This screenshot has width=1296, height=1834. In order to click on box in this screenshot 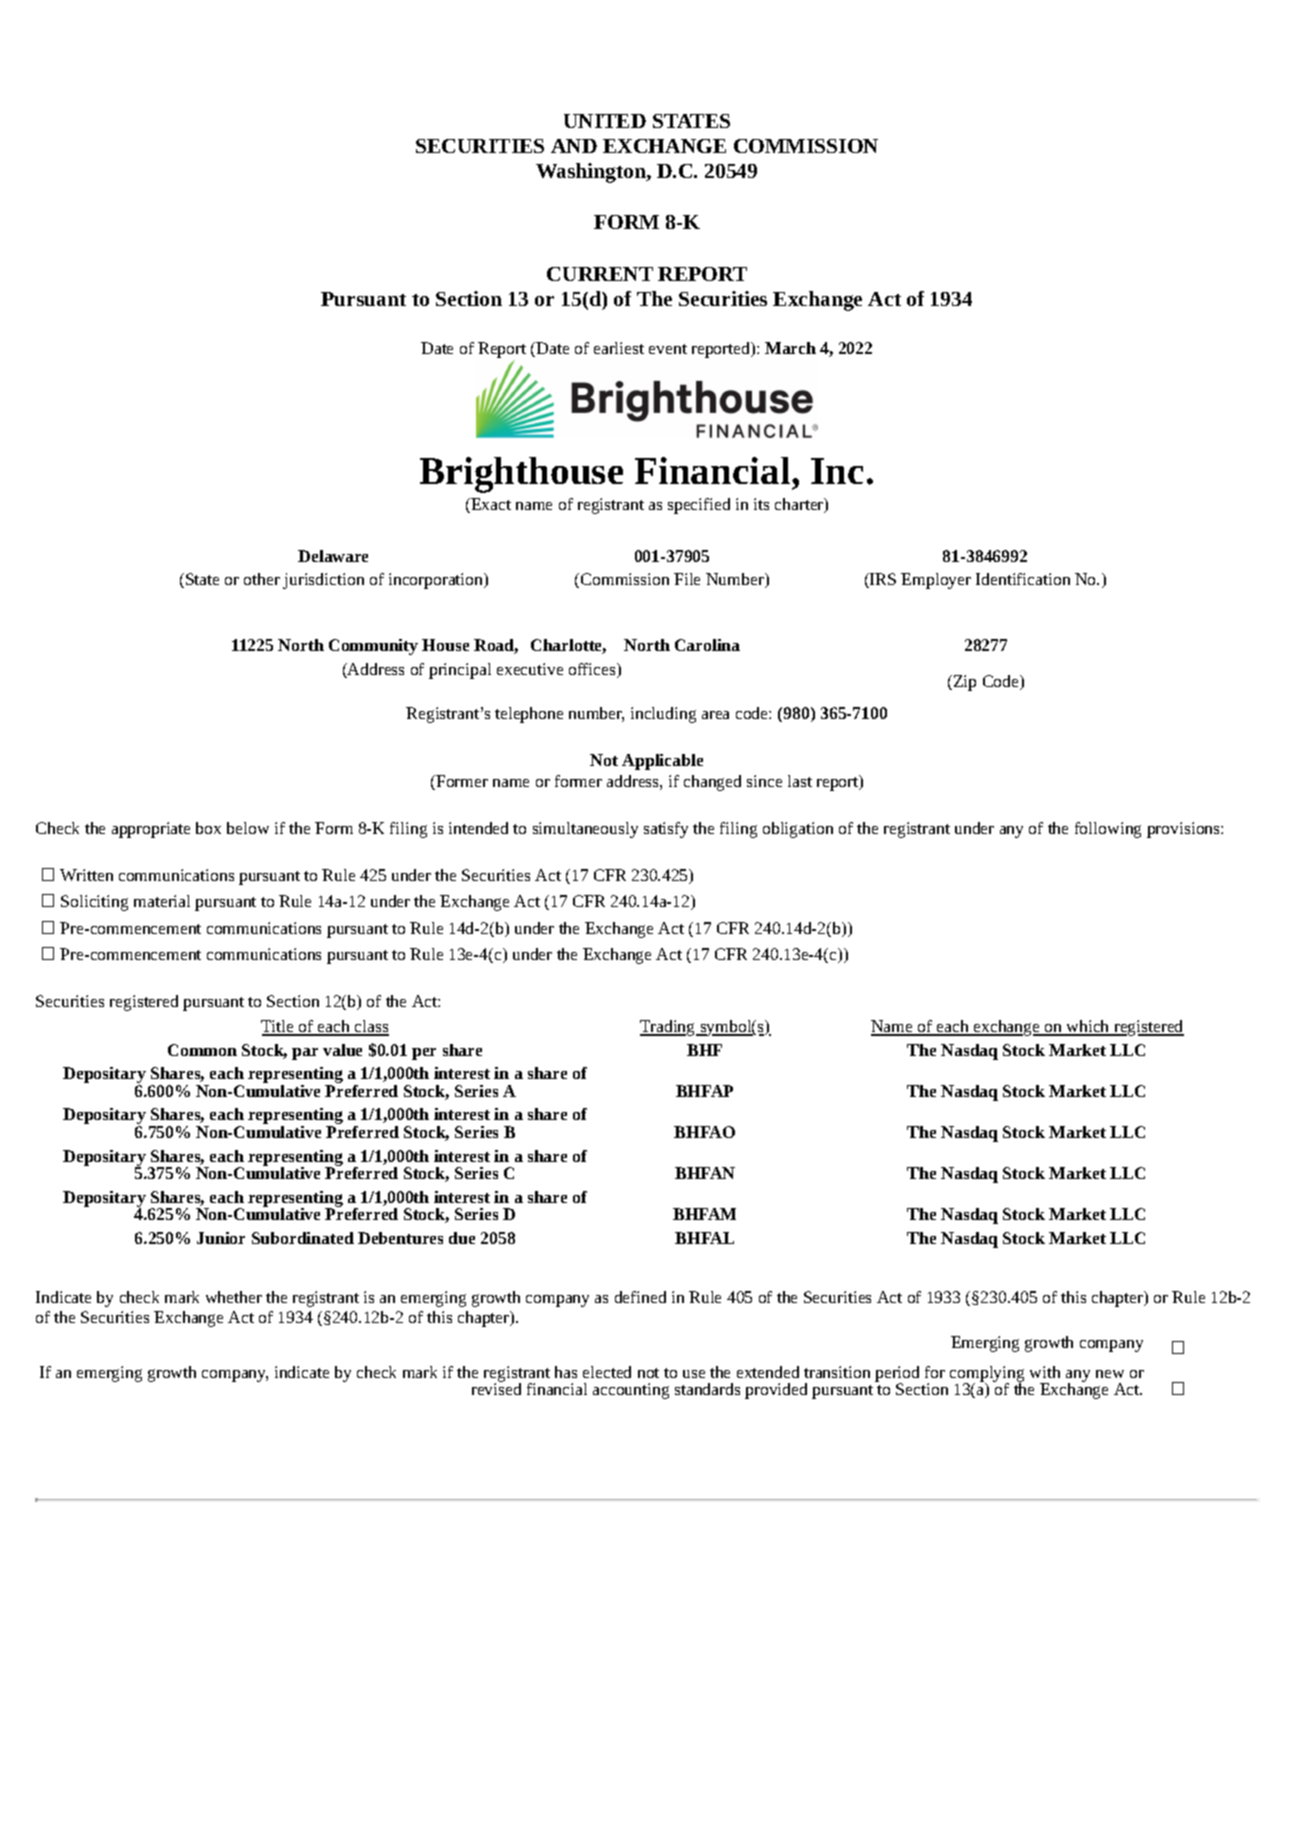, I will do `click(208, 828)`.
